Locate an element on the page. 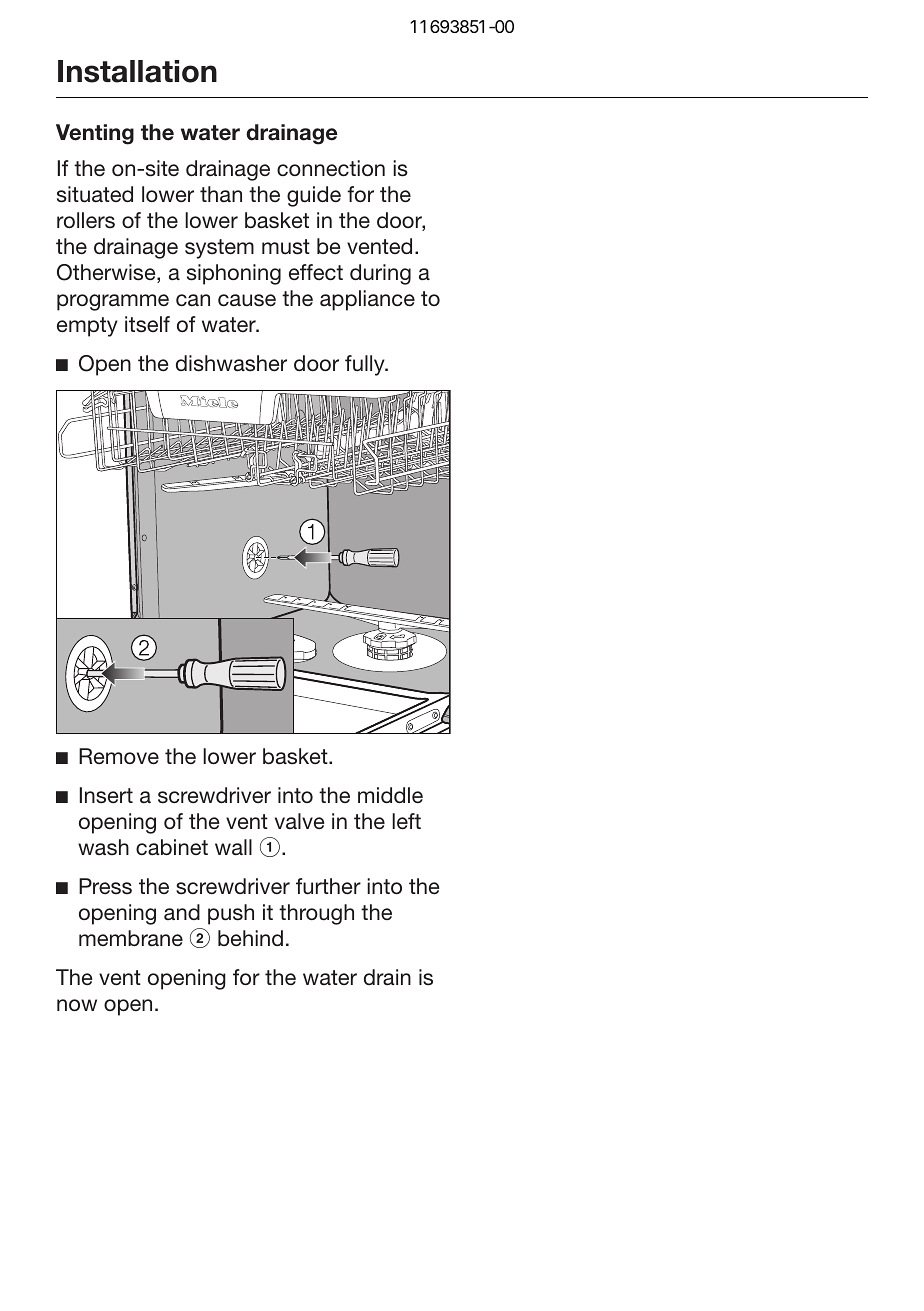 Image resolution: width=924 pixels, height=1311 pixels. behind is located at coordinates (250, 938).
